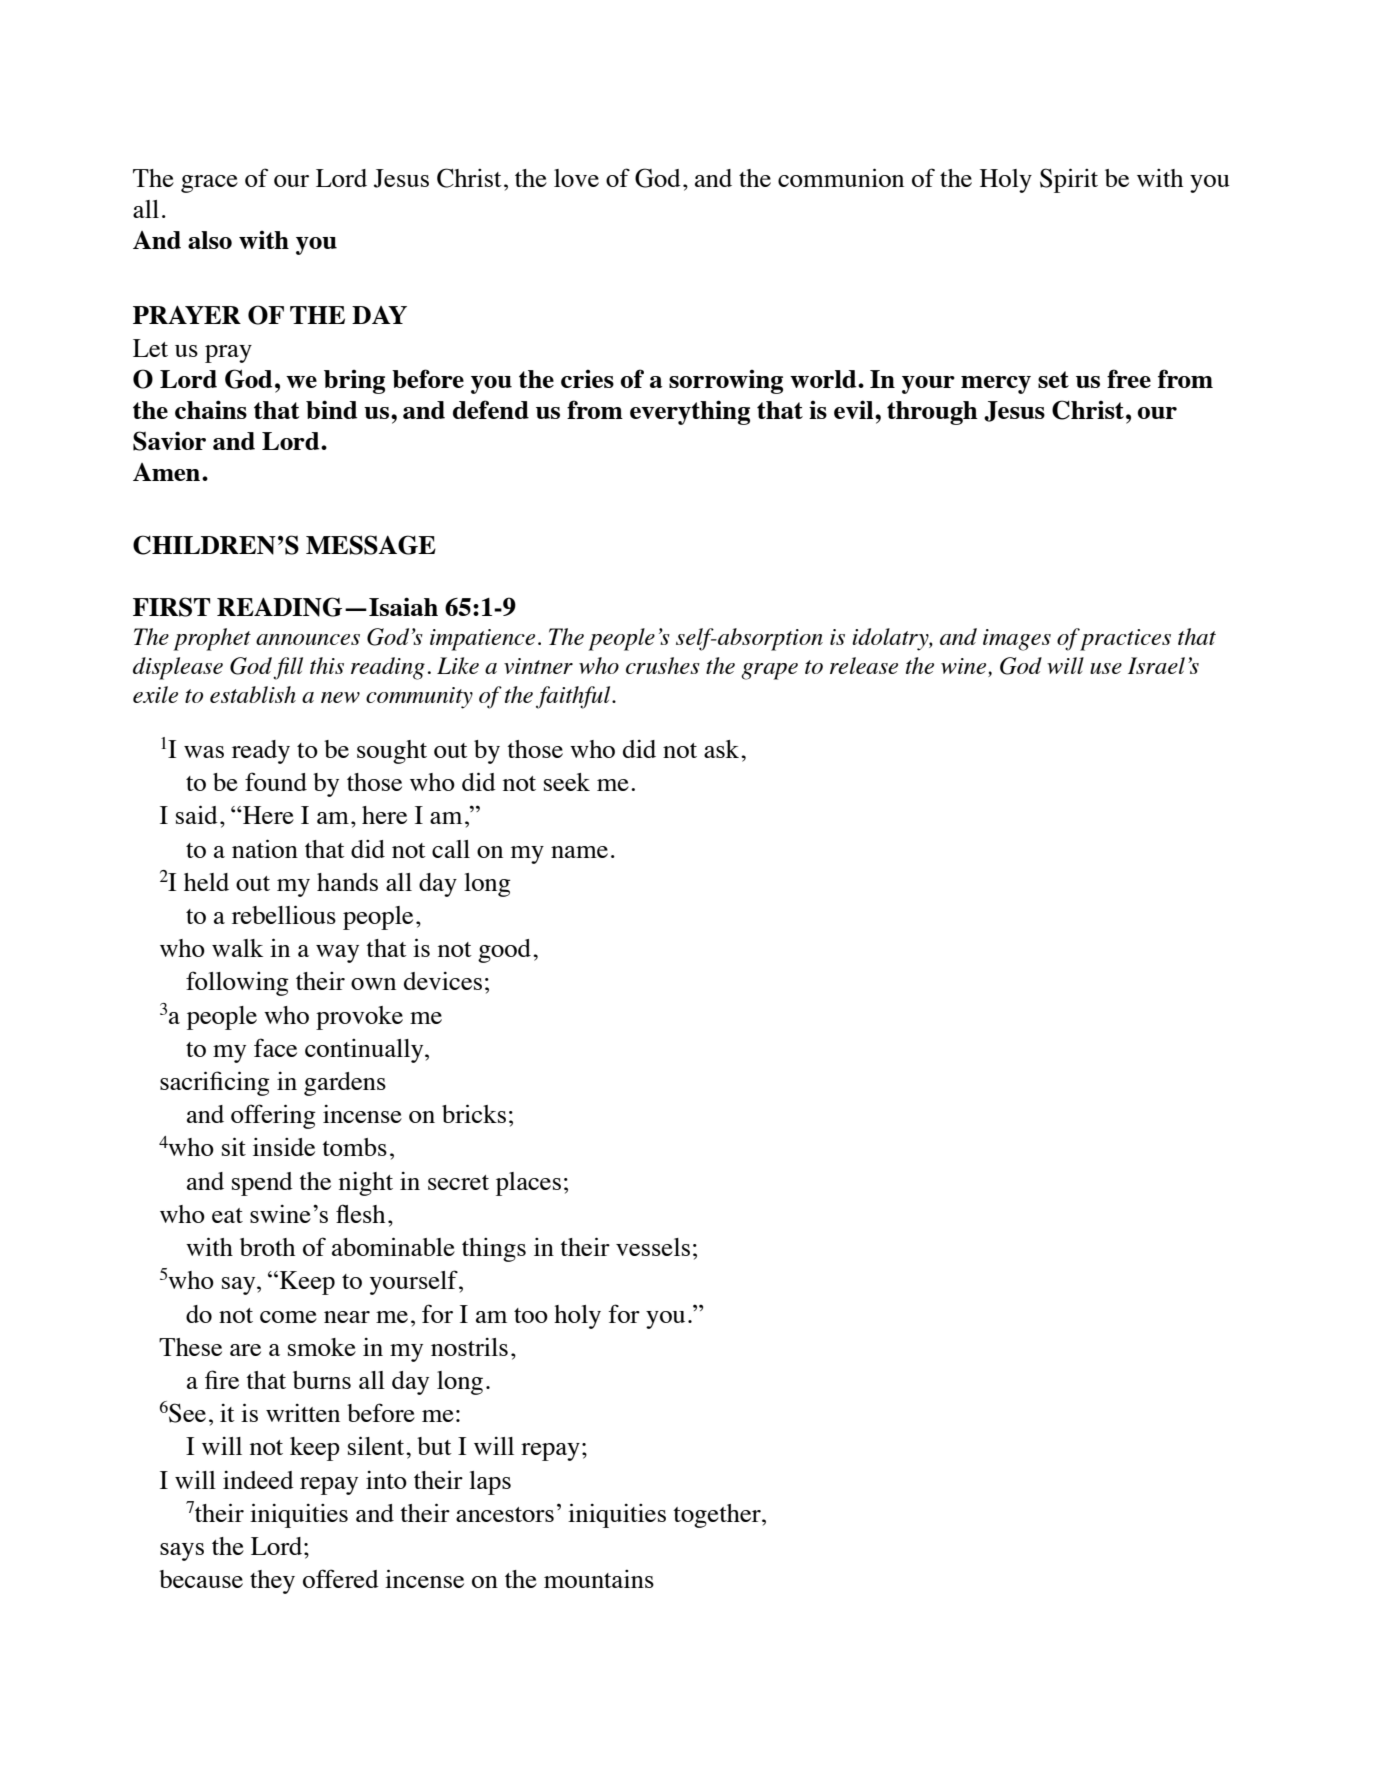 This screenshot has width=1381, height=1788. What do you see at coordinates (653, 1247) in the screenshot?
I see `vessels` at bounding box center [653, 1247].
